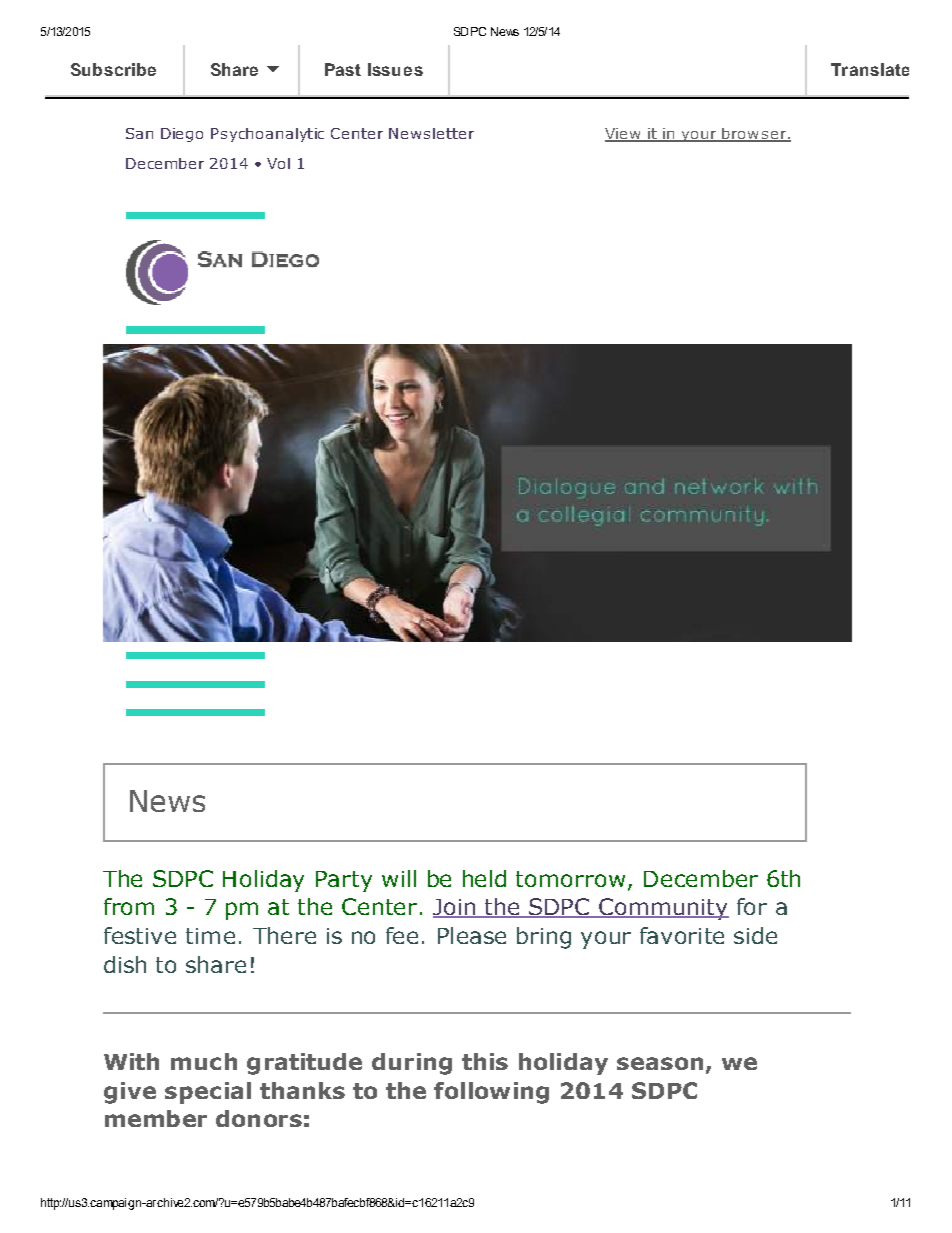 Image resolution: width=952 pixels, height=1233 pixels. What do you see at coordinates (182, 135) in the screenshot?
I see `Diego` at bounding box center [182, 135].
